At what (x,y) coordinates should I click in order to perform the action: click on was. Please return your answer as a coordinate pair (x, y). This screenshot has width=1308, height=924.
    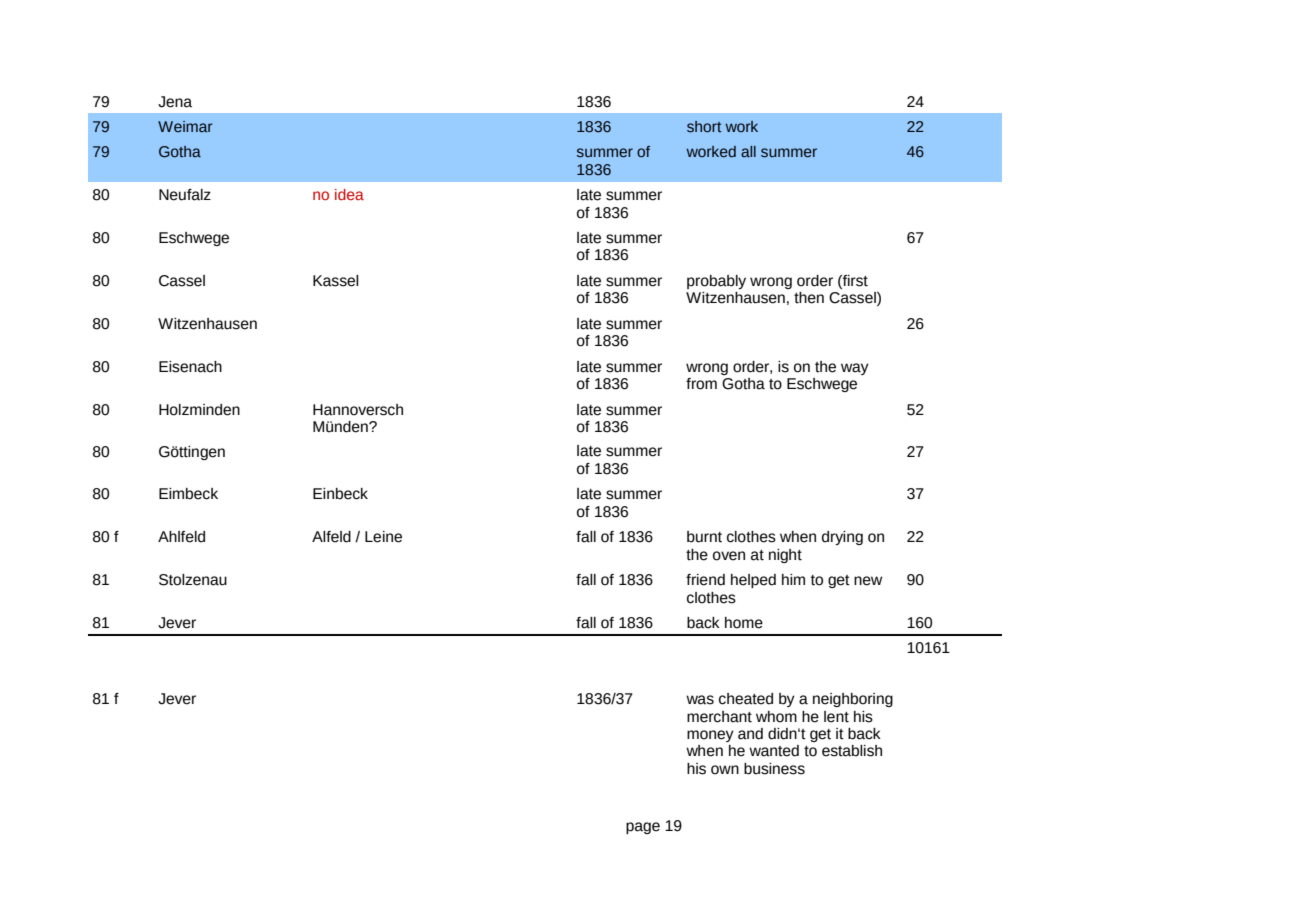
    Looking at the image, I should click on (700, 700).
